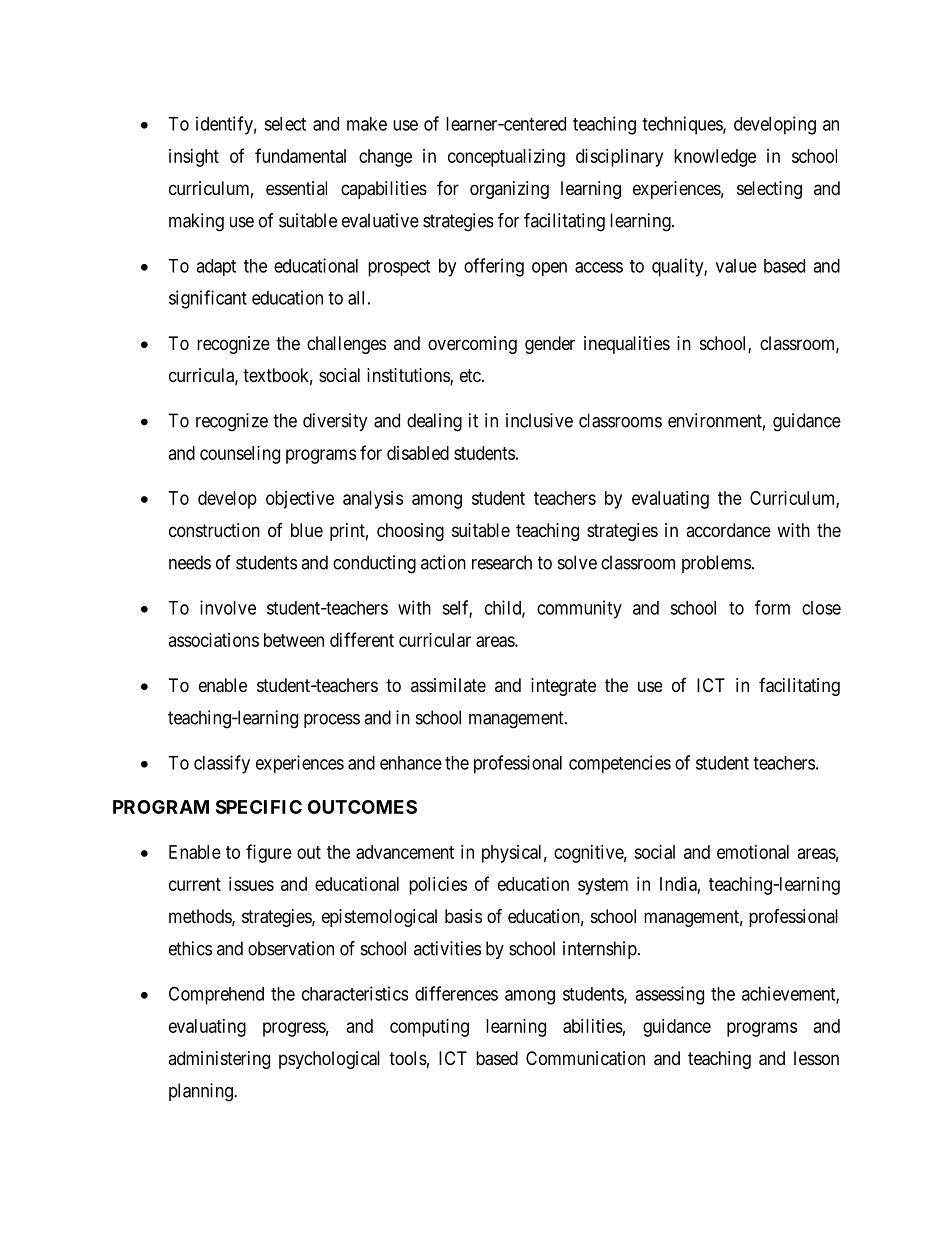 This document has height=1233, width=952. I want to click on lesson, so click(816, 1058).
